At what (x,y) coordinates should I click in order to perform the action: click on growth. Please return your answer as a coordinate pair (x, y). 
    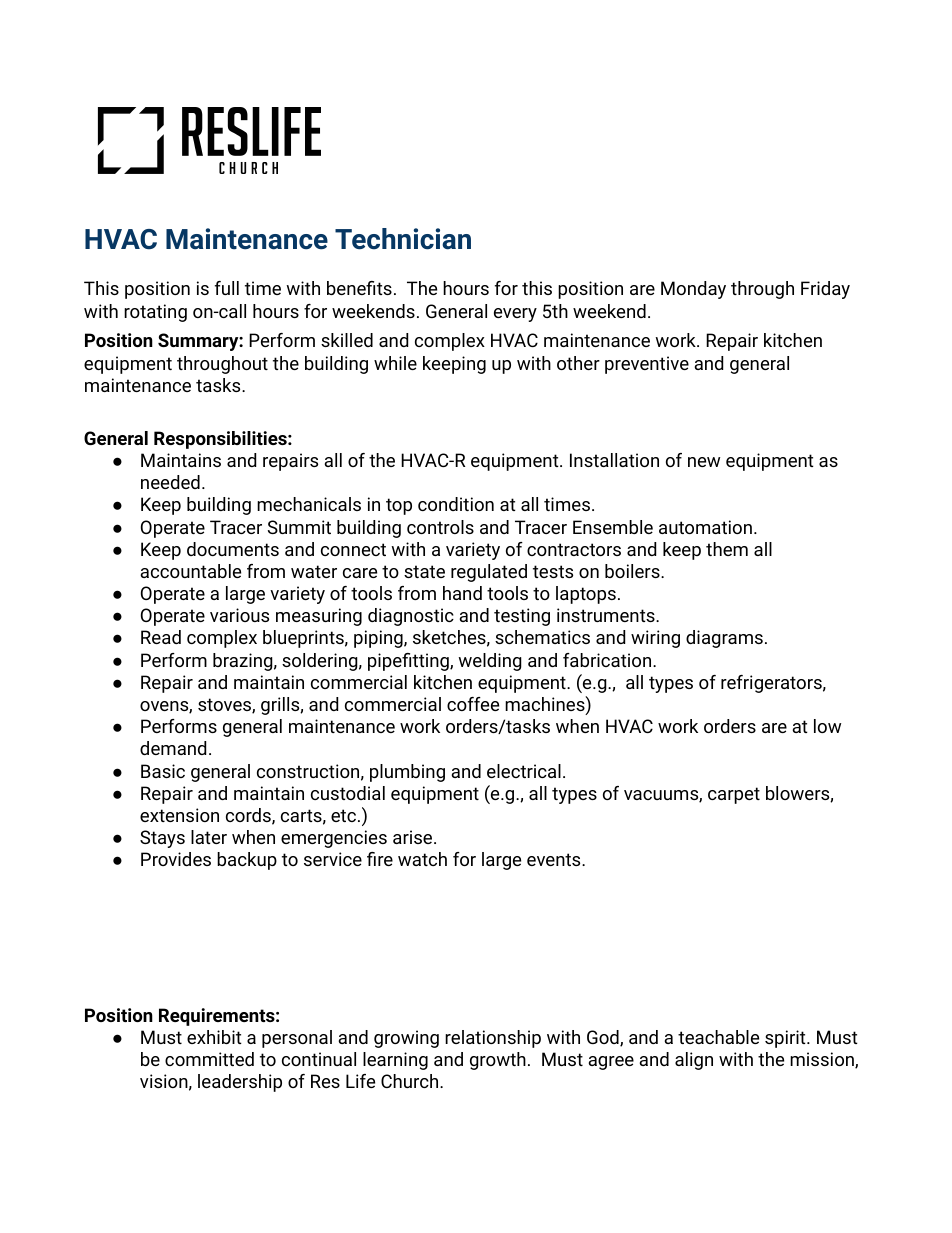
    Looking at the image, I should click on (498, 1061).
